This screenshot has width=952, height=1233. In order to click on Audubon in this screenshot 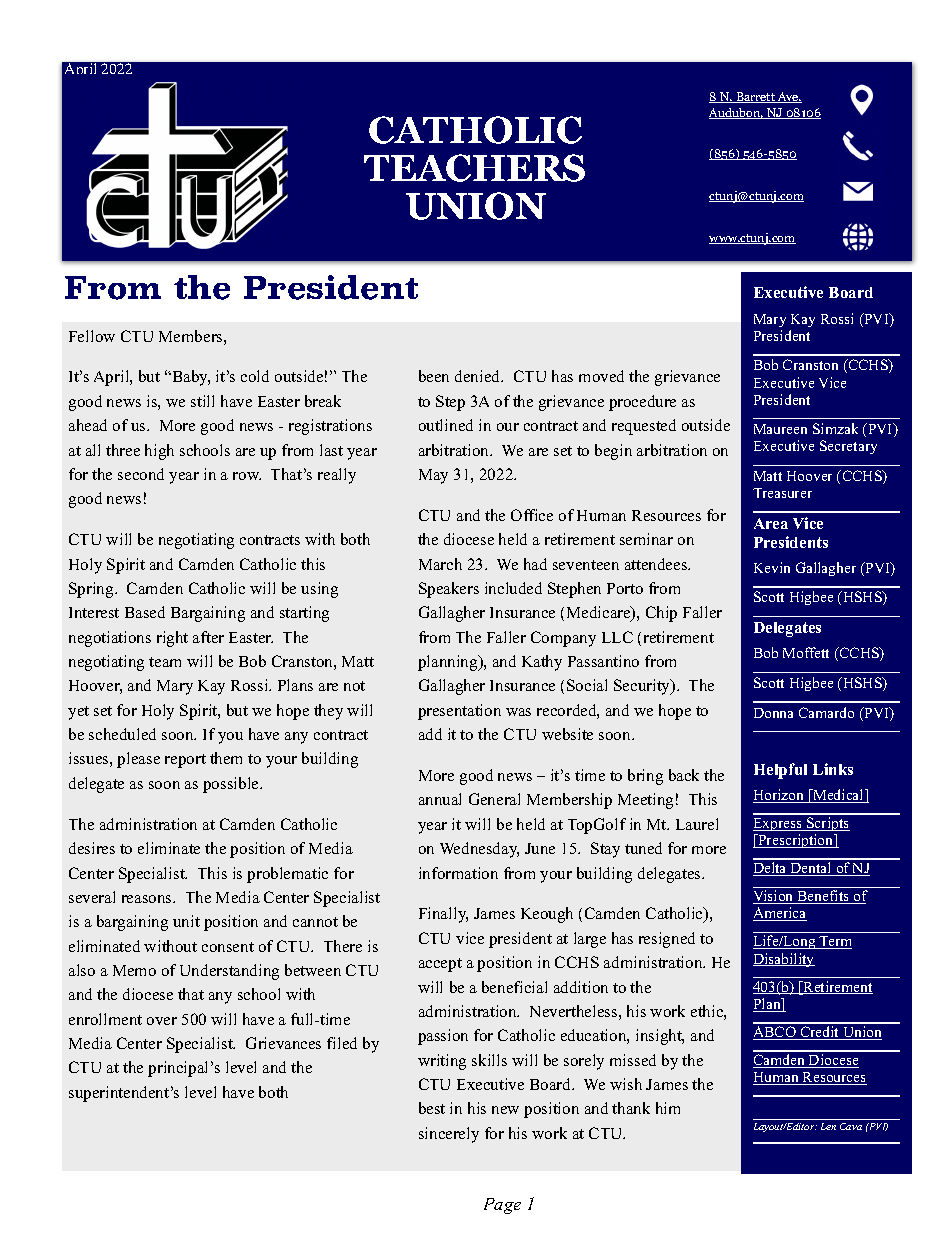, I will do `click(736, 113)`.
